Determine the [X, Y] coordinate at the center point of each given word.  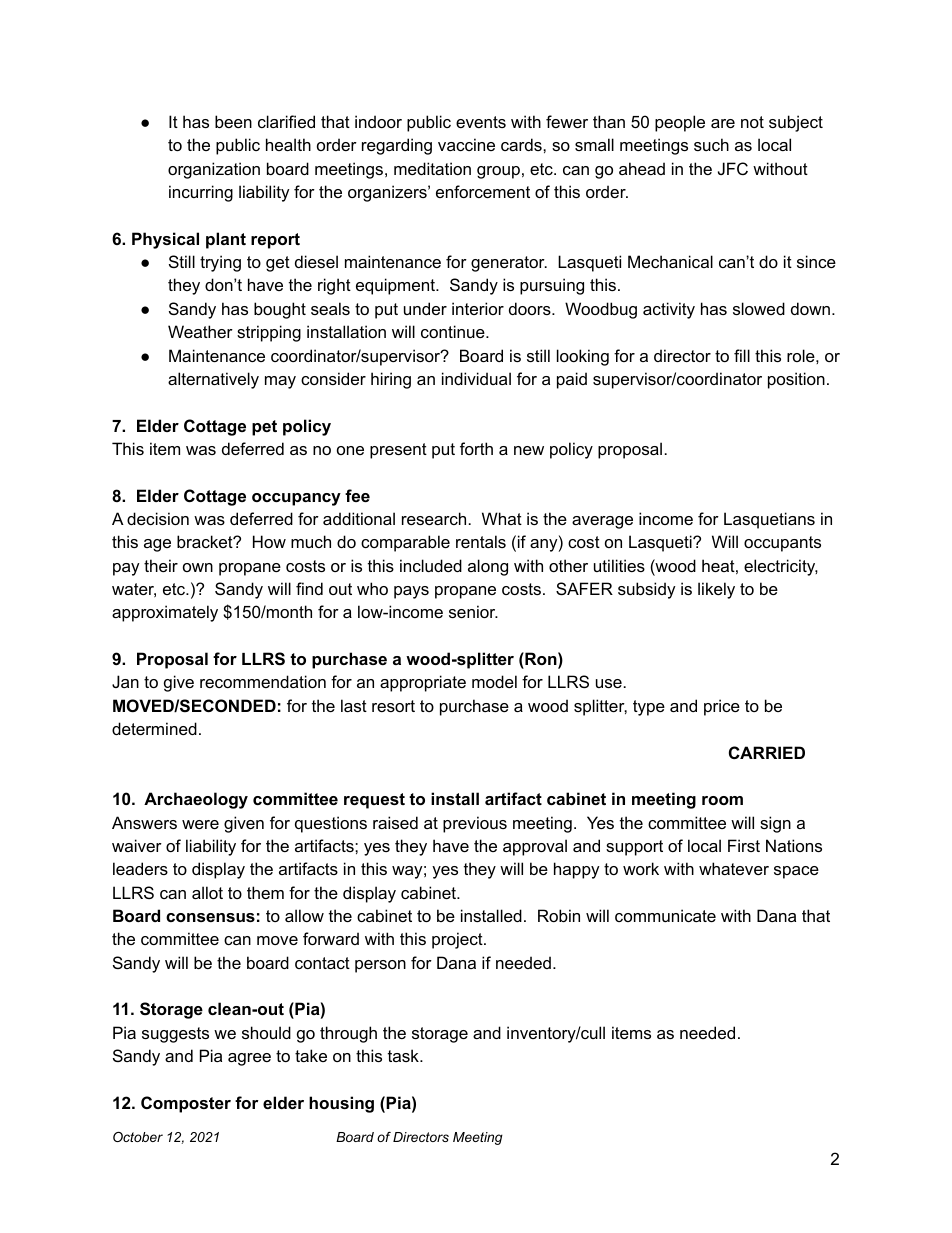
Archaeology [196, 800]
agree [249, 1059]
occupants [782, 544]
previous [475, 824]
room [722, 800]
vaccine [466, 144]
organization [214, 170]
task [404, 1055]
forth [476, 448]
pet [264, 428]
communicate [665, 915]
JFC [733, 168]
